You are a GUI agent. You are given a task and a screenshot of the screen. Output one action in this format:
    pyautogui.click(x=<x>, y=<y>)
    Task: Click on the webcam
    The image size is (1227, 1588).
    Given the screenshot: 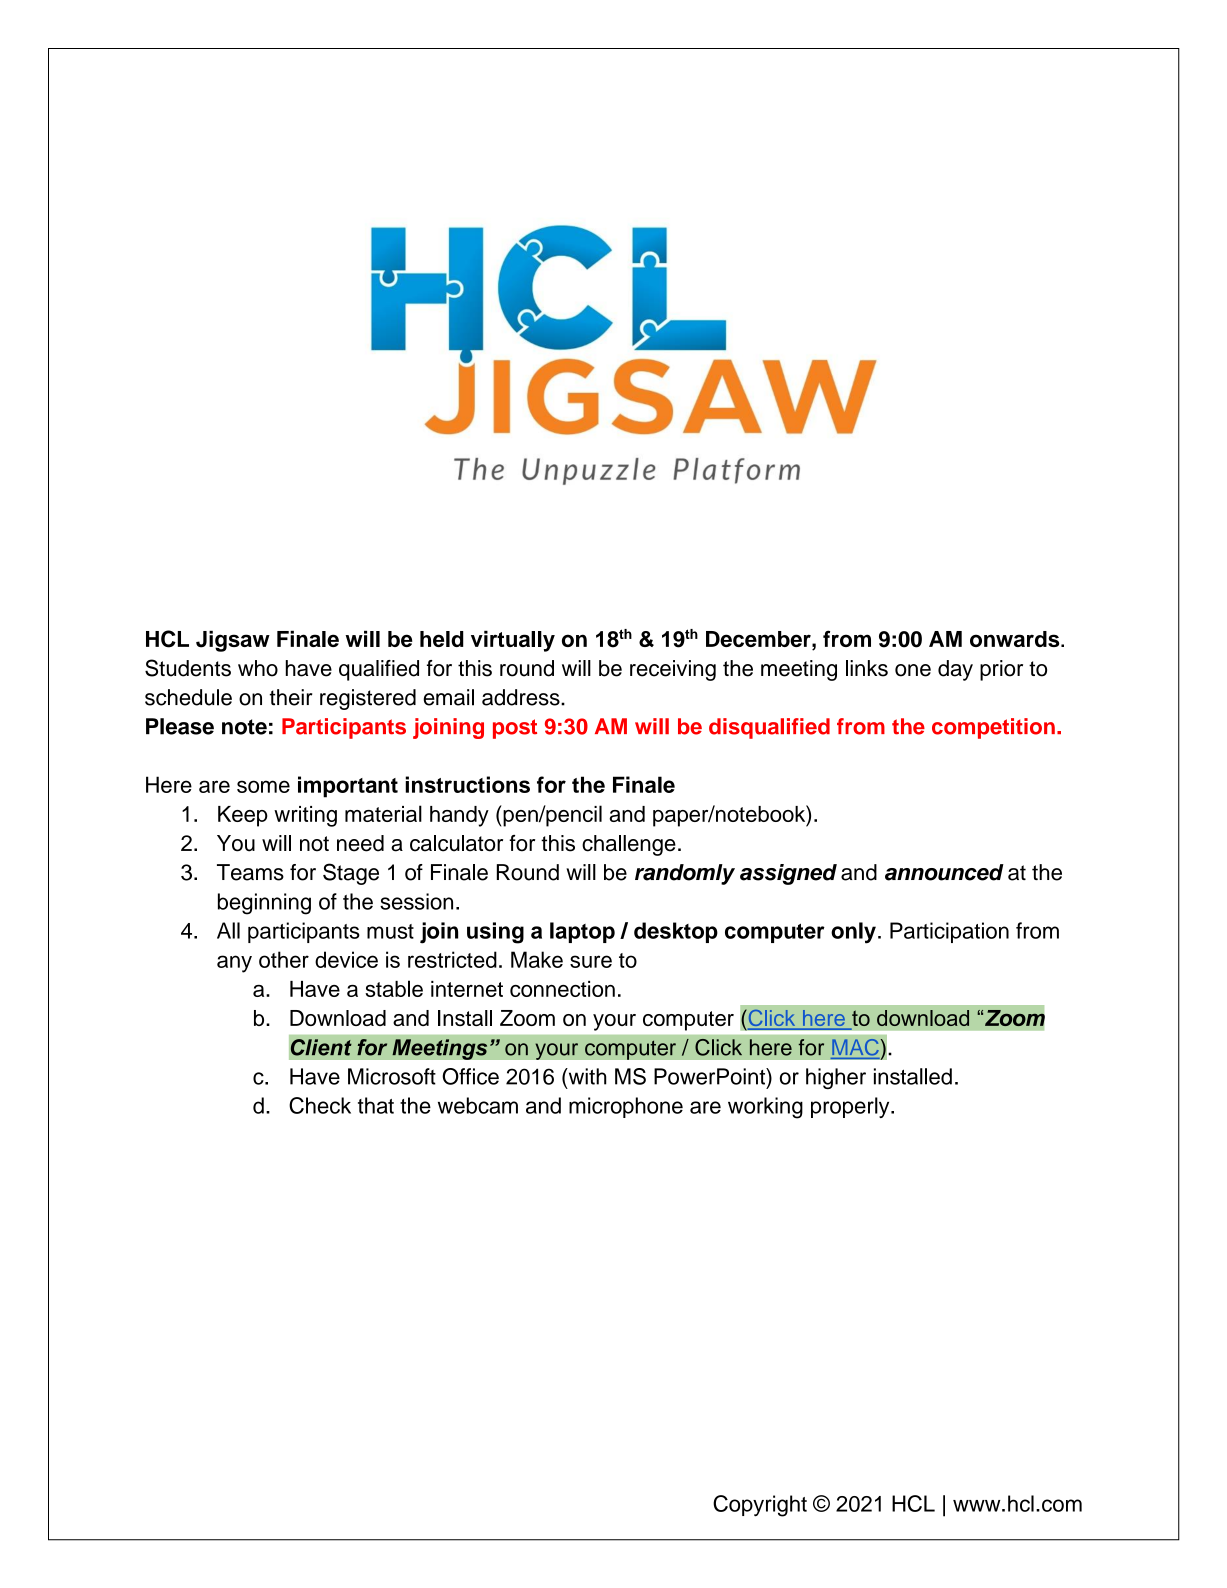 What is the action you would take?
    pyautogui.click(x=478, y=1105)
